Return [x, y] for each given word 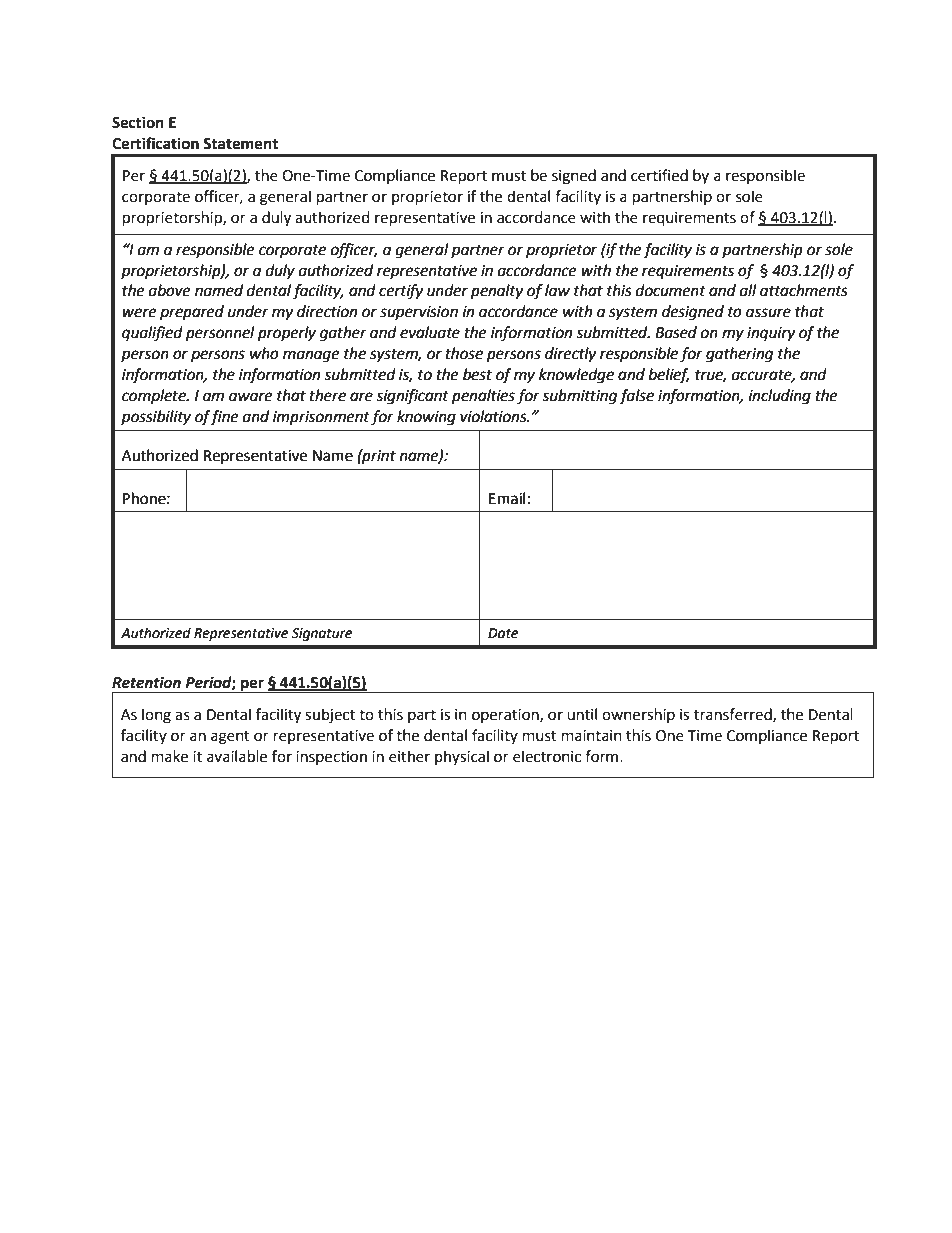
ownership [638, 715]
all [748, 290]
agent [230, 738]
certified [659, 175]
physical [462, 757]
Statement [240, 144]
